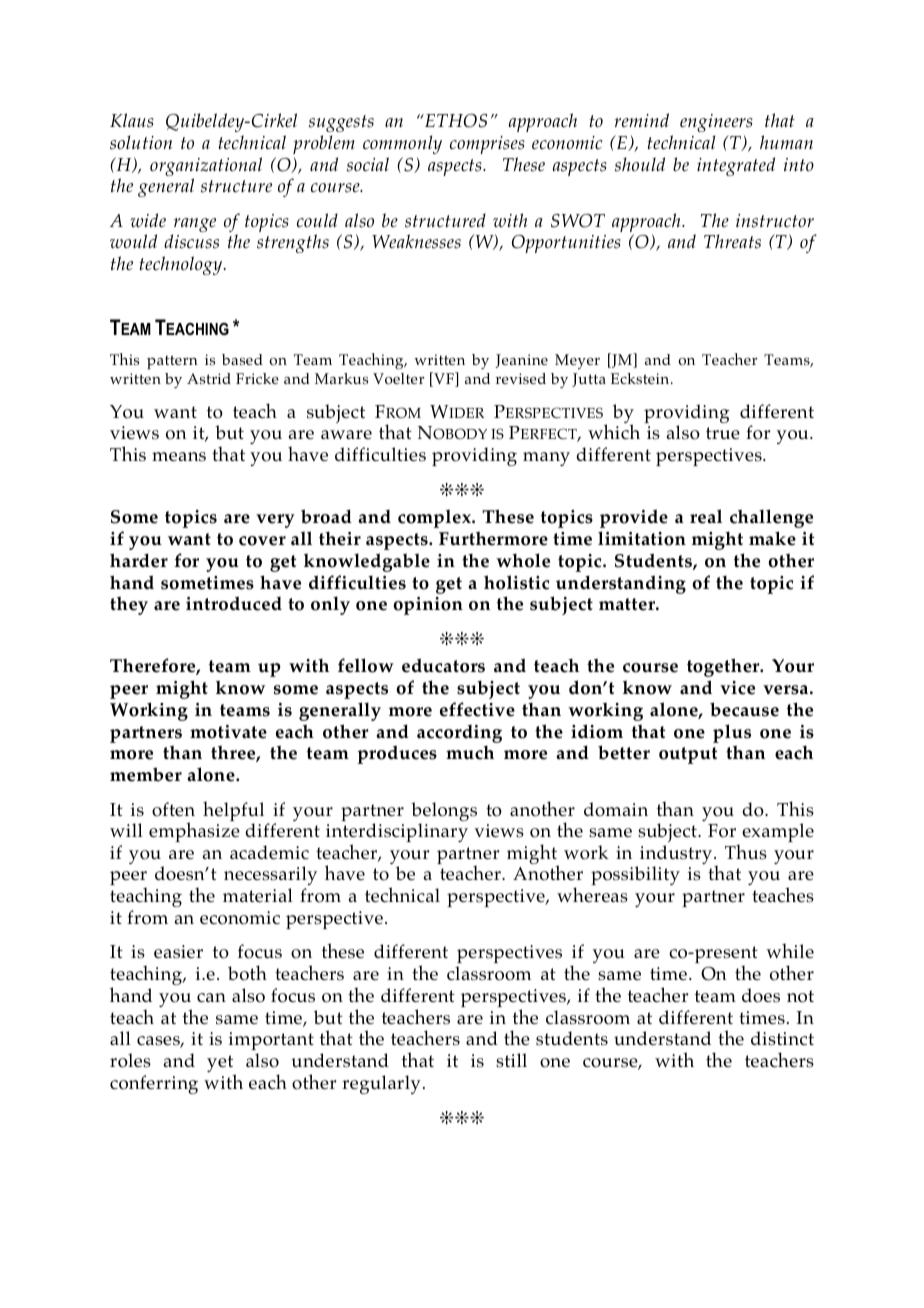 The image size is (924, 1308). Describe the element at coordinates (221, 1065) in the page. I see `yet` at that location.
